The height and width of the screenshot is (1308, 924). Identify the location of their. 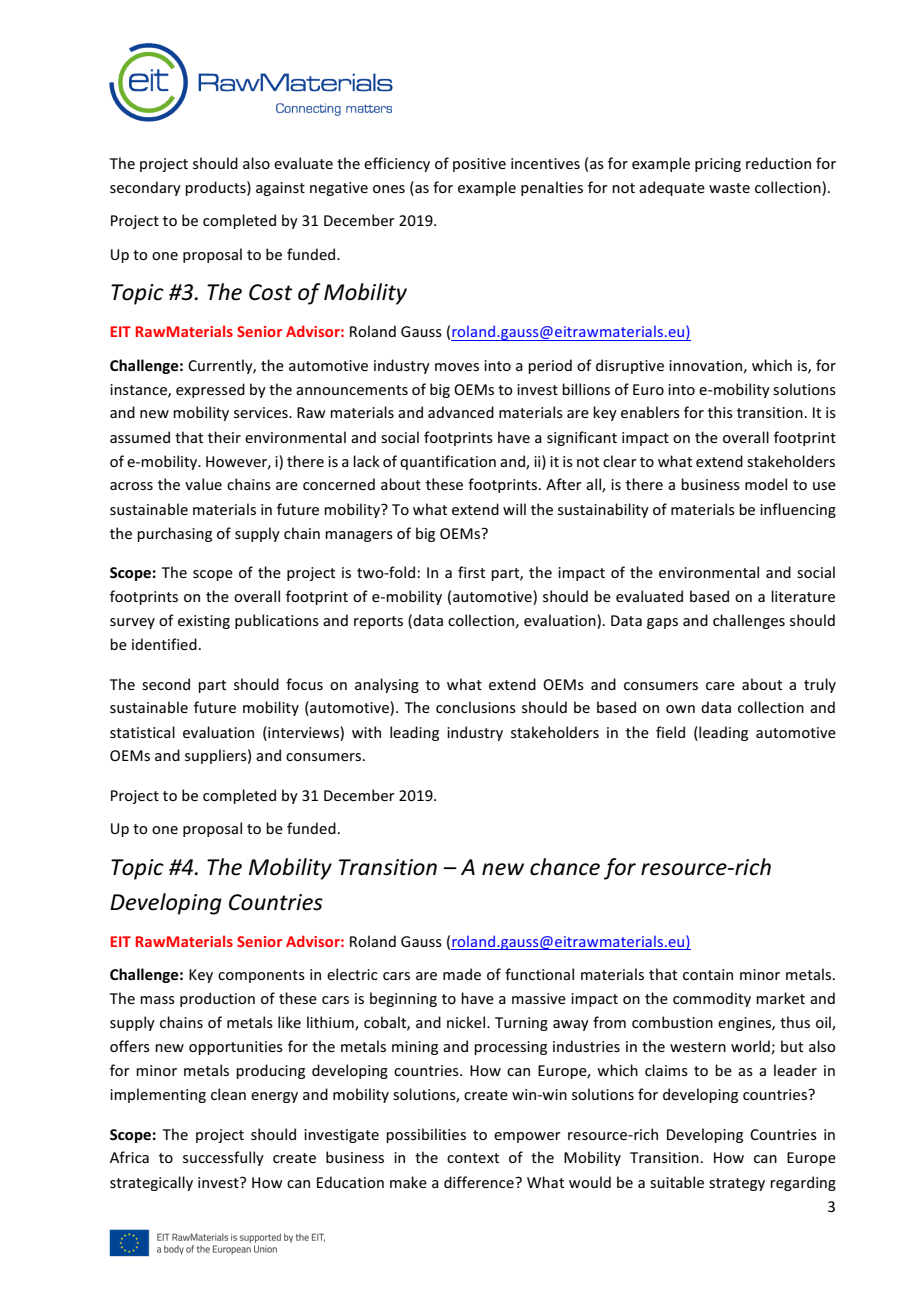
(224, 437).
